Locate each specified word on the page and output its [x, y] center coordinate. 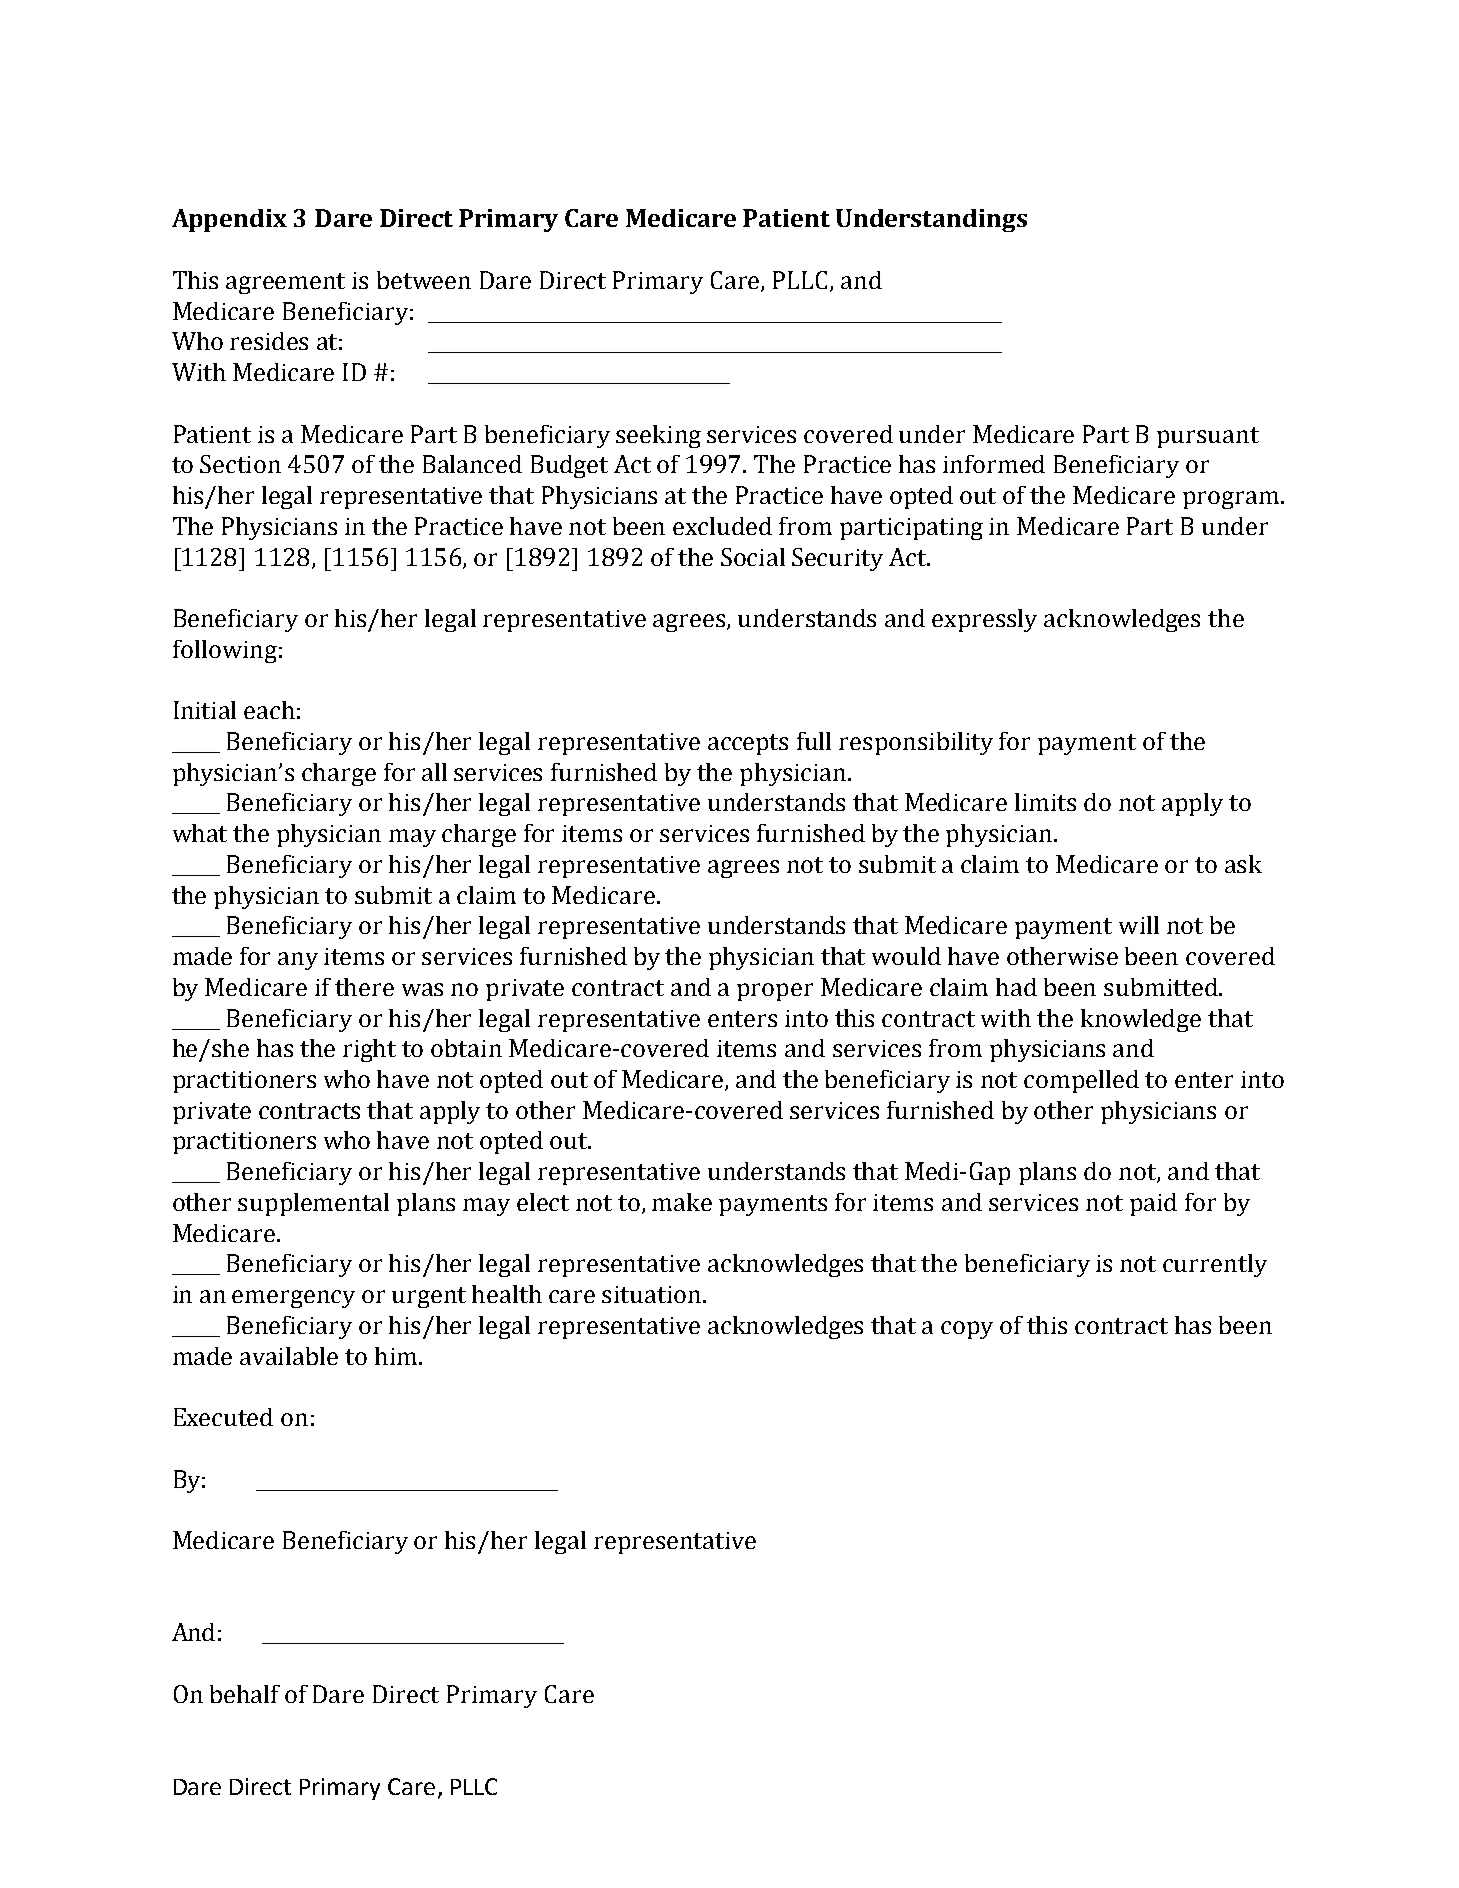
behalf [245, 1694]
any [298, 961]
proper [775, 992]
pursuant [1208, 437]
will [1139, 925]
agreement [285, 283]
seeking [658, 436]
